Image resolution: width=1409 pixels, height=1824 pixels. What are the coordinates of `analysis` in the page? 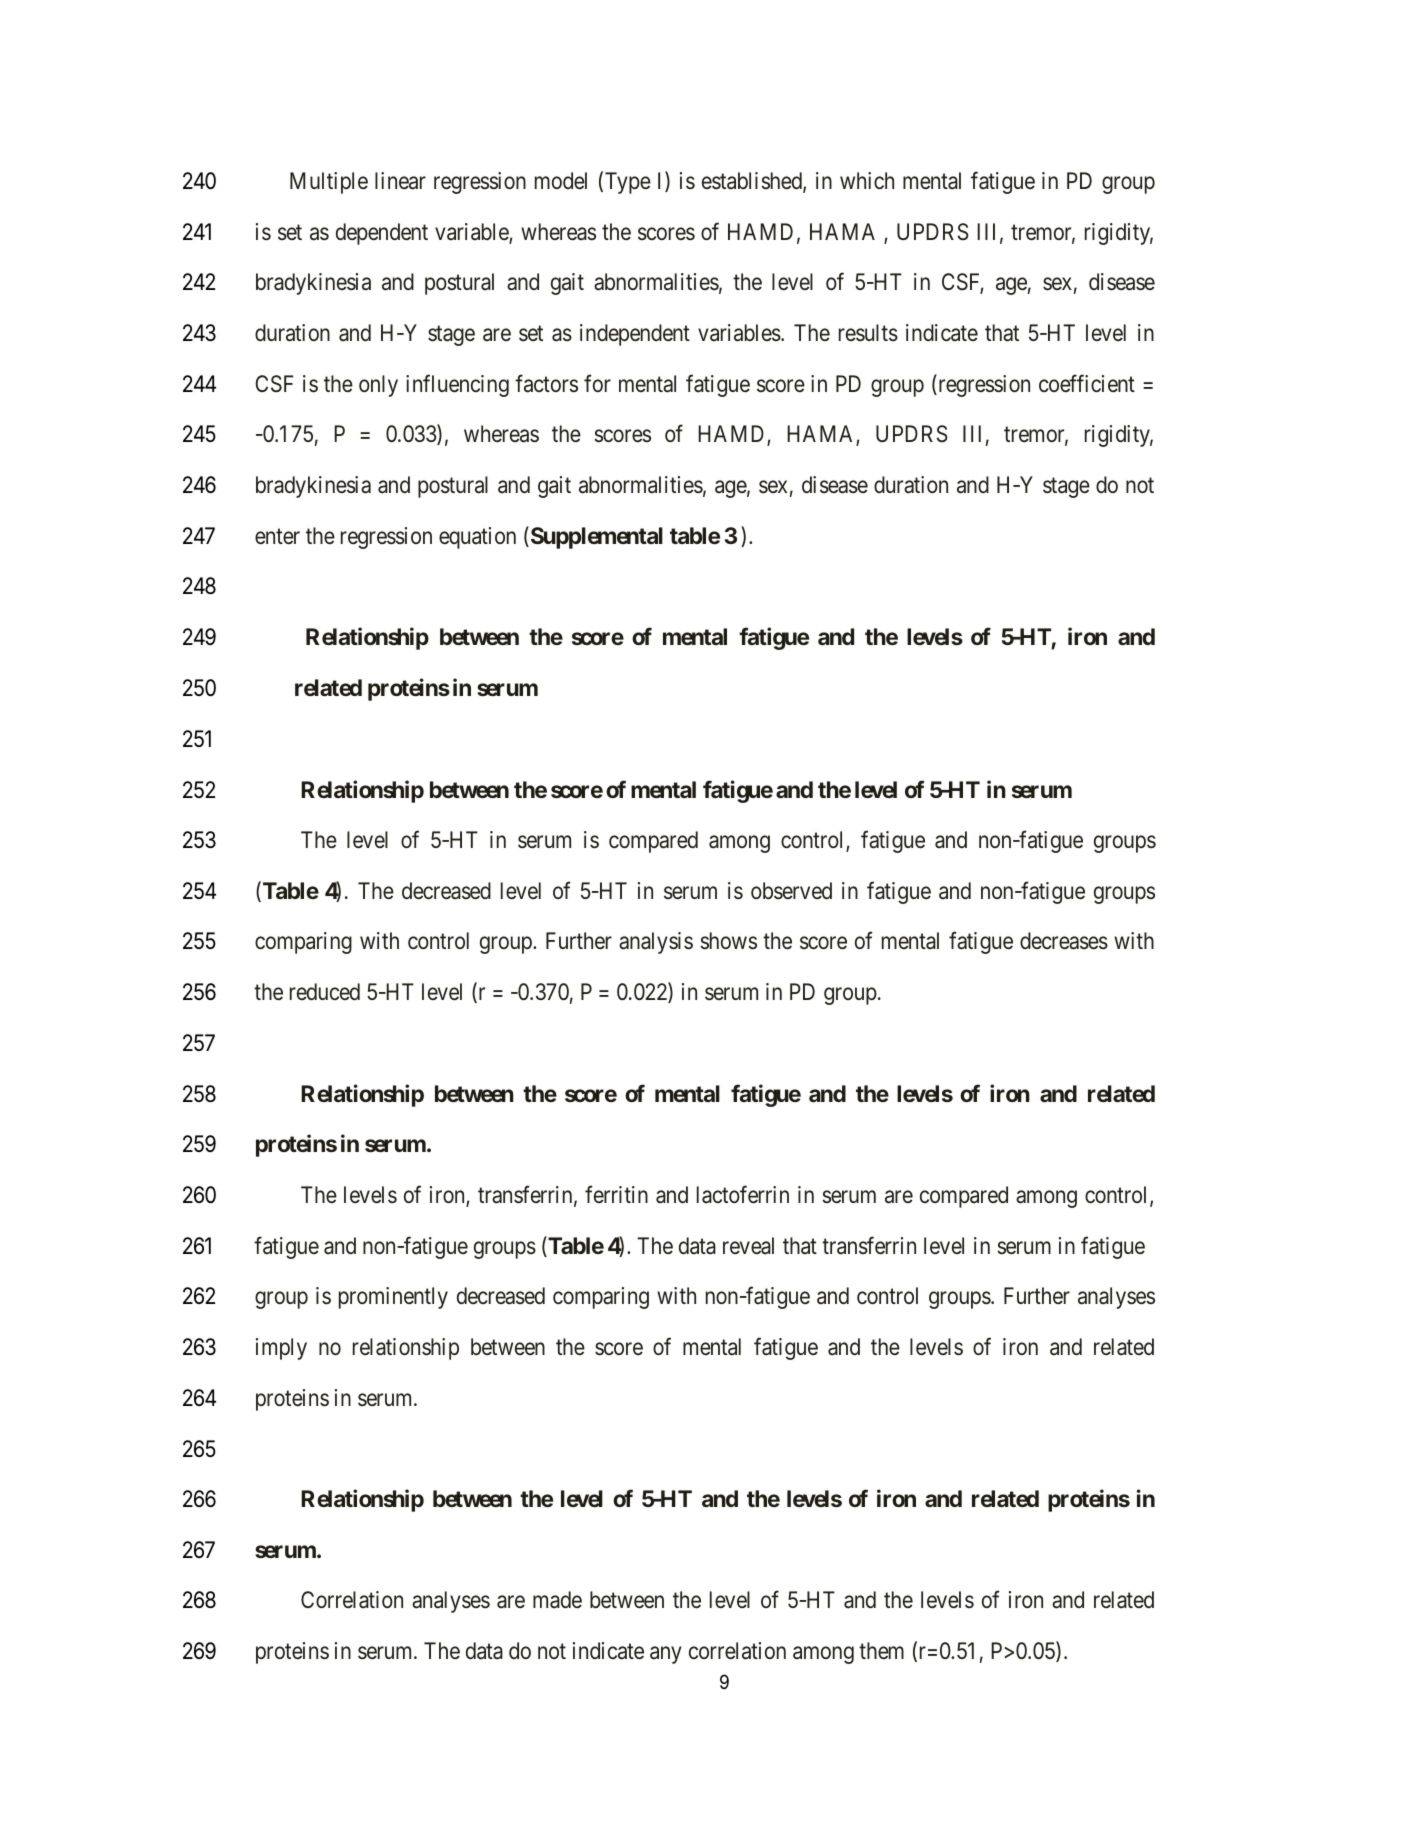 It's located at (656, 943).
